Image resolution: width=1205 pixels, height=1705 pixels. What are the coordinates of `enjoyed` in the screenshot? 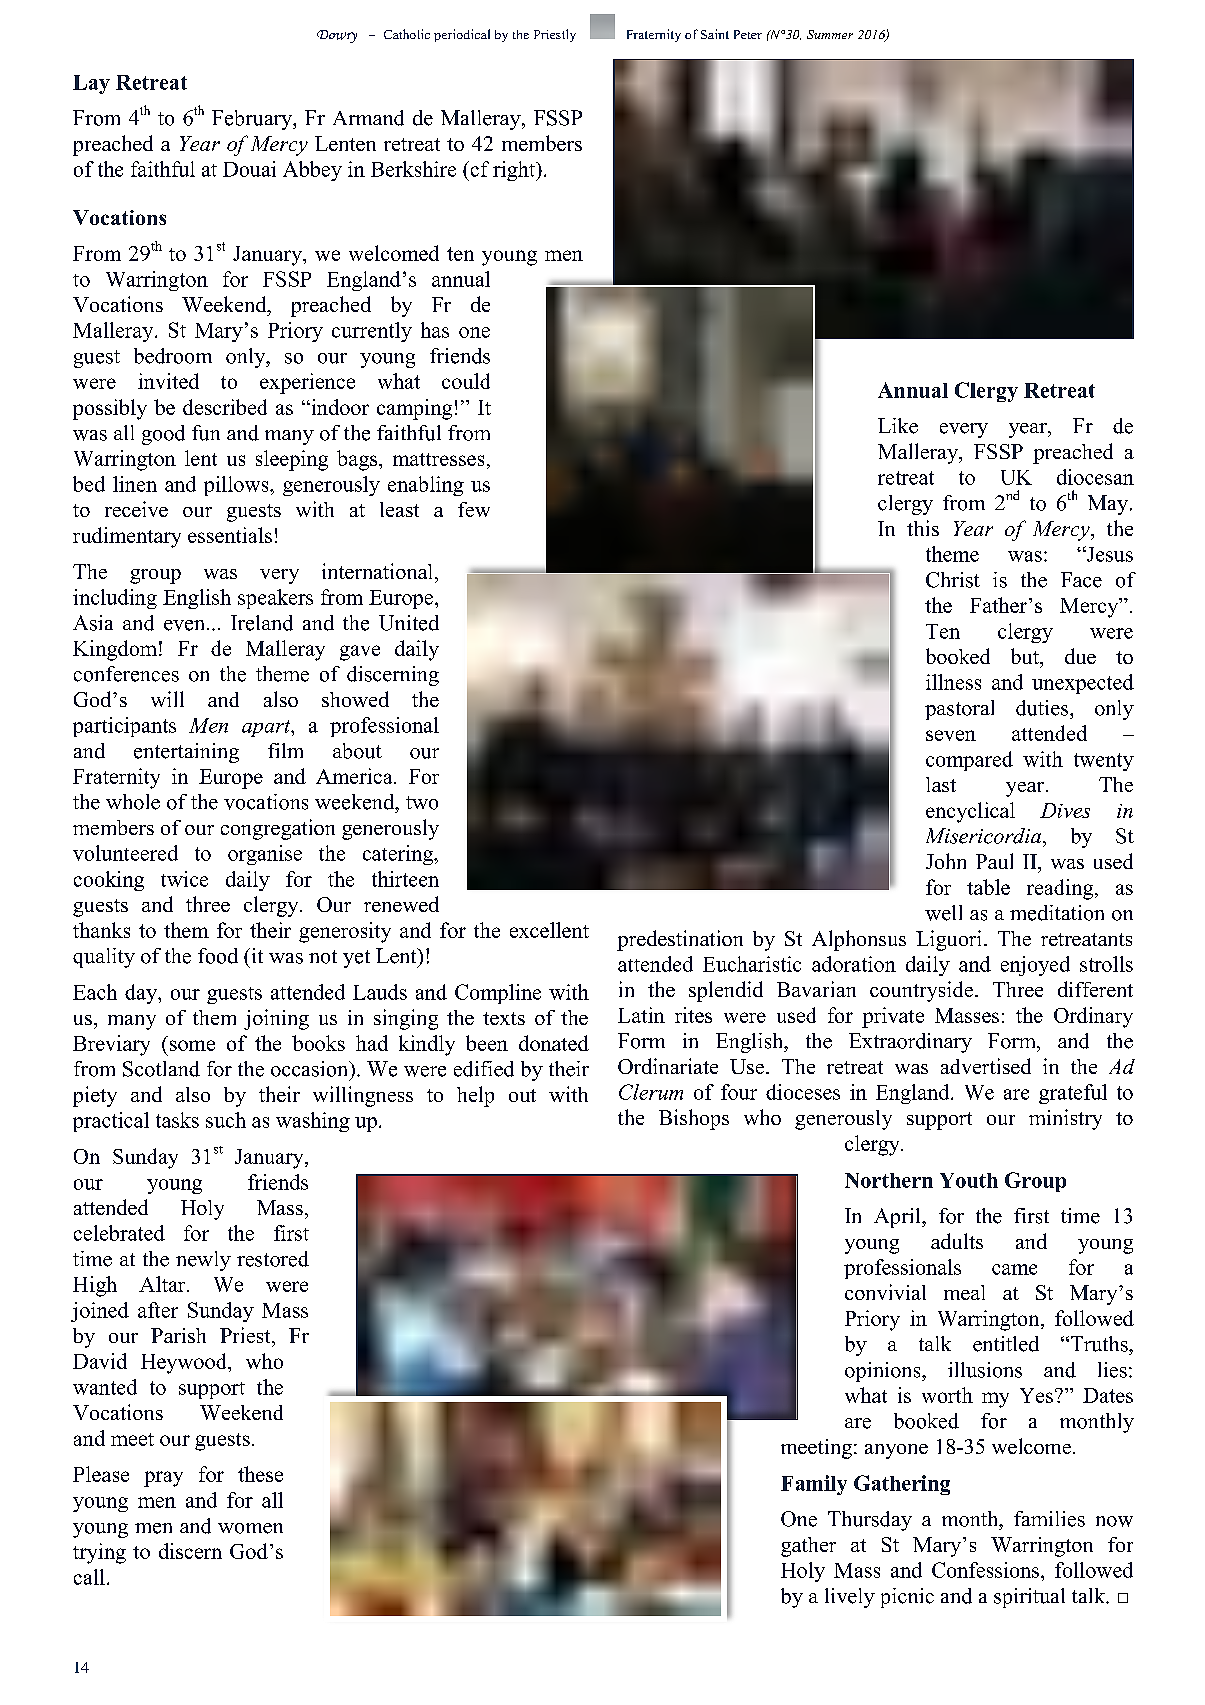 It's located at (1035, 966).
